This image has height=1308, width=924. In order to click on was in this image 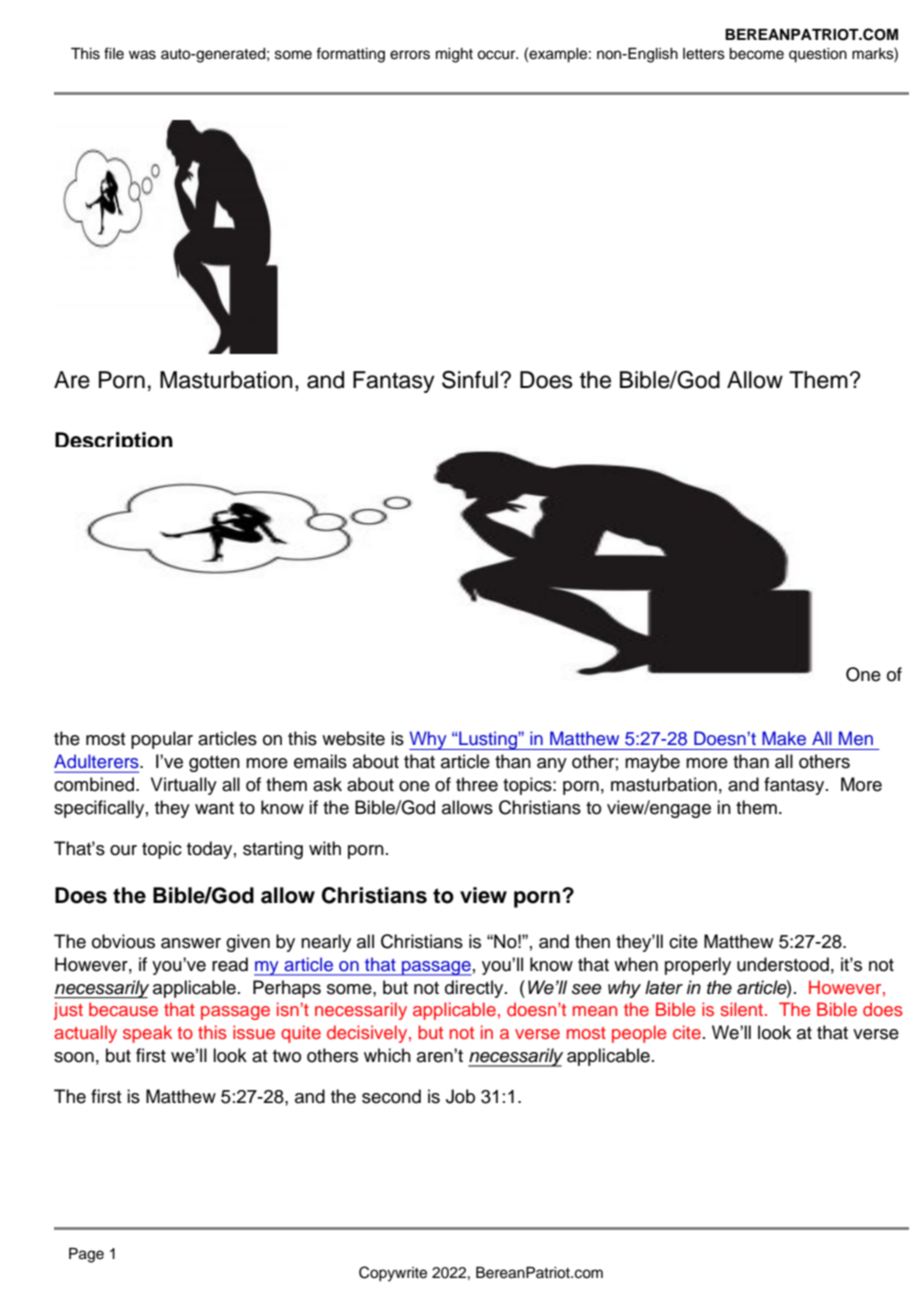, I will do `click(142, 55)`.
